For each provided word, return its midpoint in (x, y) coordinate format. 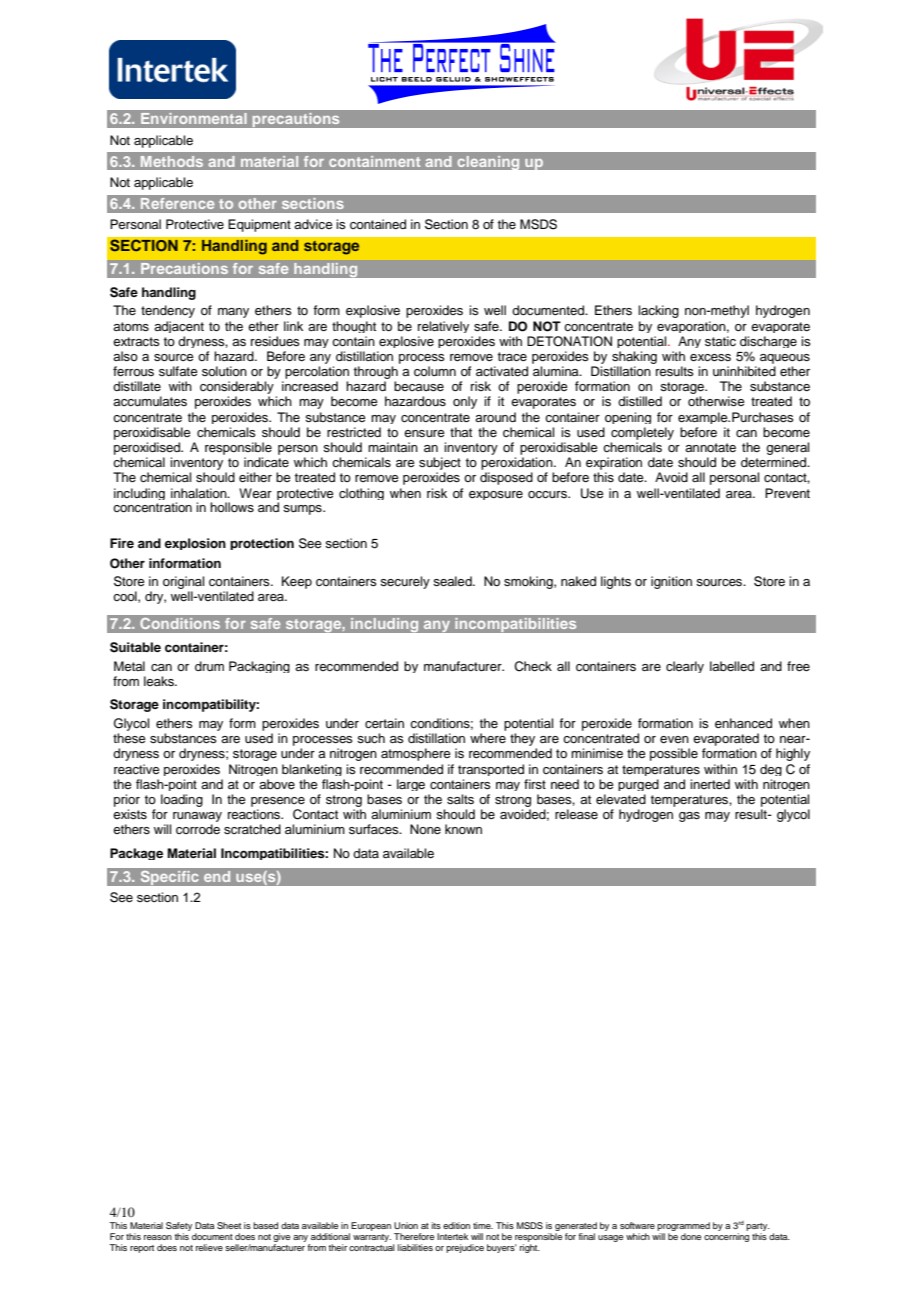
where (488, 738)
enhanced (743, 723)
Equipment (259, 225)
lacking (658, 311)
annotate (710, 447)
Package (136, 854)
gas (689, 817)
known (463, 829)
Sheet (229, 1225)
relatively (443, 327)
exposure (496, 495)
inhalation (200, 493)
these (129, 738)
